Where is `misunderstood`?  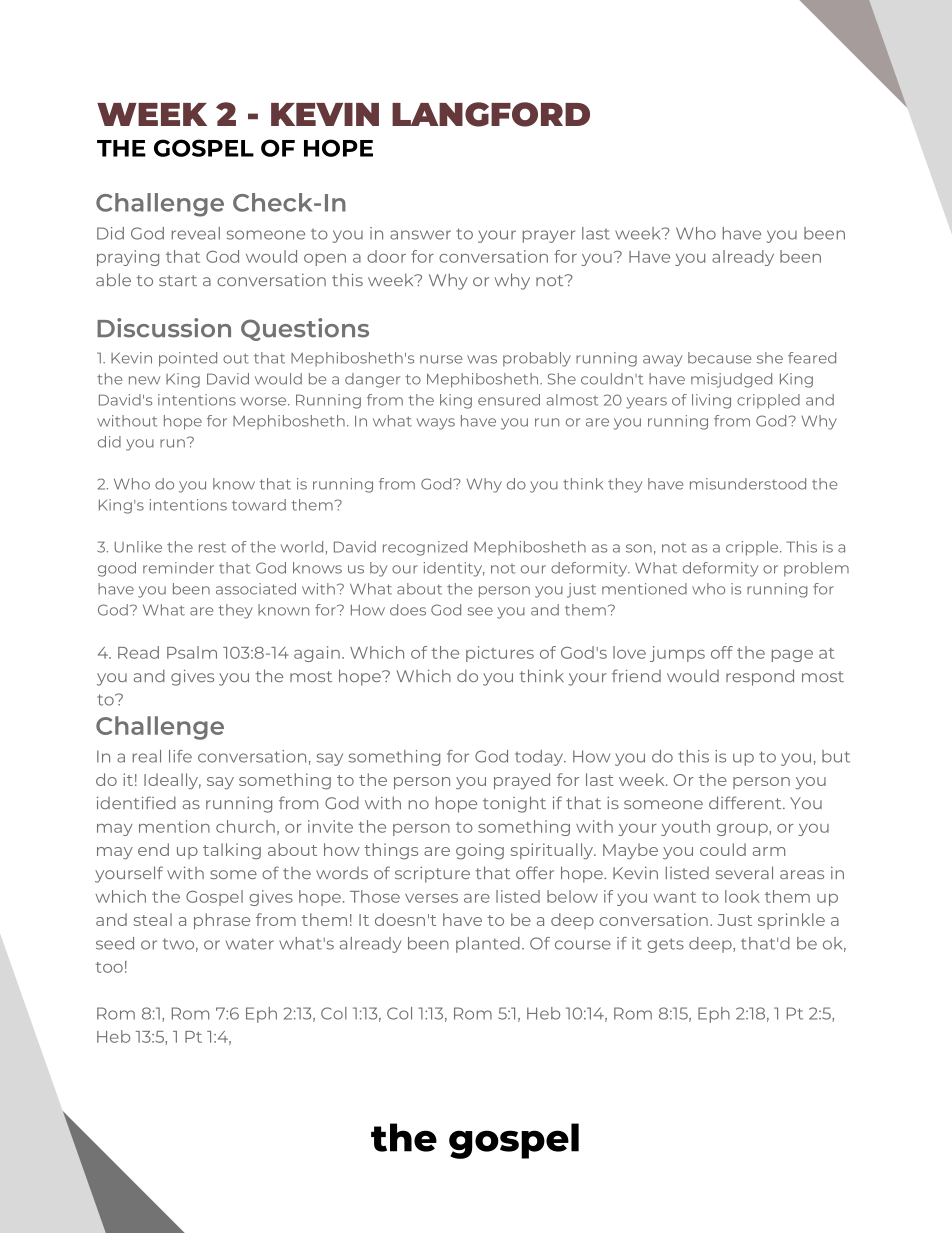 misunderstood is located at coordinates (748, 484).
